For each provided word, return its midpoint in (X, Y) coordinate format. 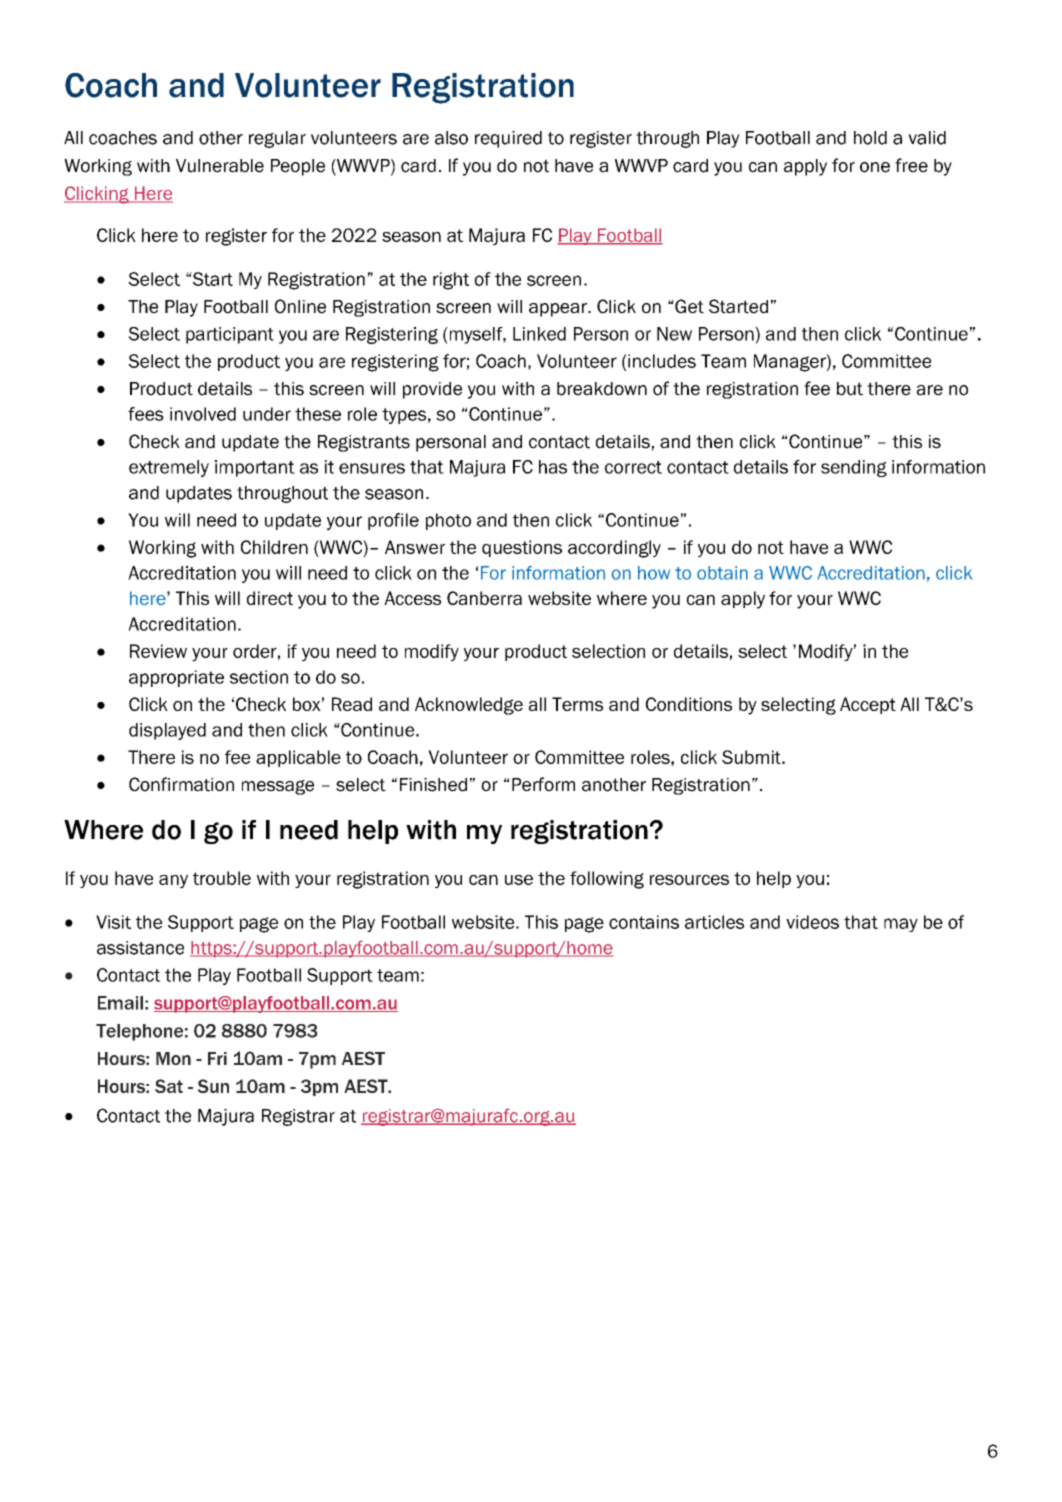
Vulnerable (220, 166)
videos (812, 922)
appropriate (176, 678)
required (508, 139)
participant (230, 335)
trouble (222, 878)
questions (522, 548)
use (519, 880)
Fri (217, 1058)
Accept (868, 705)
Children (274, 547)
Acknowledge (469, 706)
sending (854, 468)
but (850, 389)
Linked (539, 334)
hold (870, 138)
